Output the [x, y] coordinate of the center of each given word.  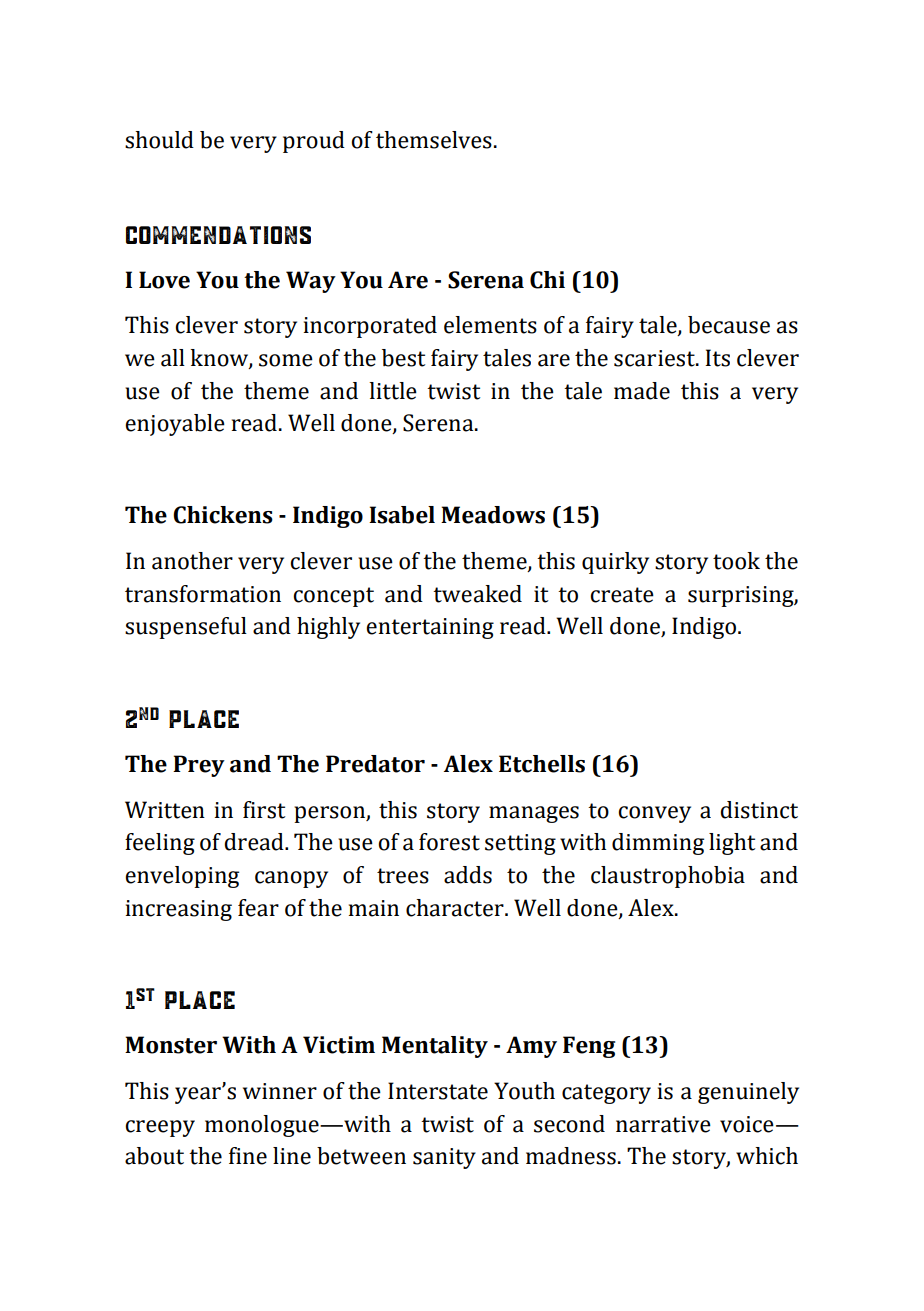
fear [258, 908]
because [729, 325]
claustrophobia [668, 877]
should [159, 140]
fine [248, 1156]
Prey [199, 766]
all [173, 358]
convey [654, 814]
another [192, 561]
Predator [375, 764]
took [736, 561]
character [456, 908]
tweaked [477, 594]
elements [490, 325]
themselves [434, 140]
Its [717, 358]
